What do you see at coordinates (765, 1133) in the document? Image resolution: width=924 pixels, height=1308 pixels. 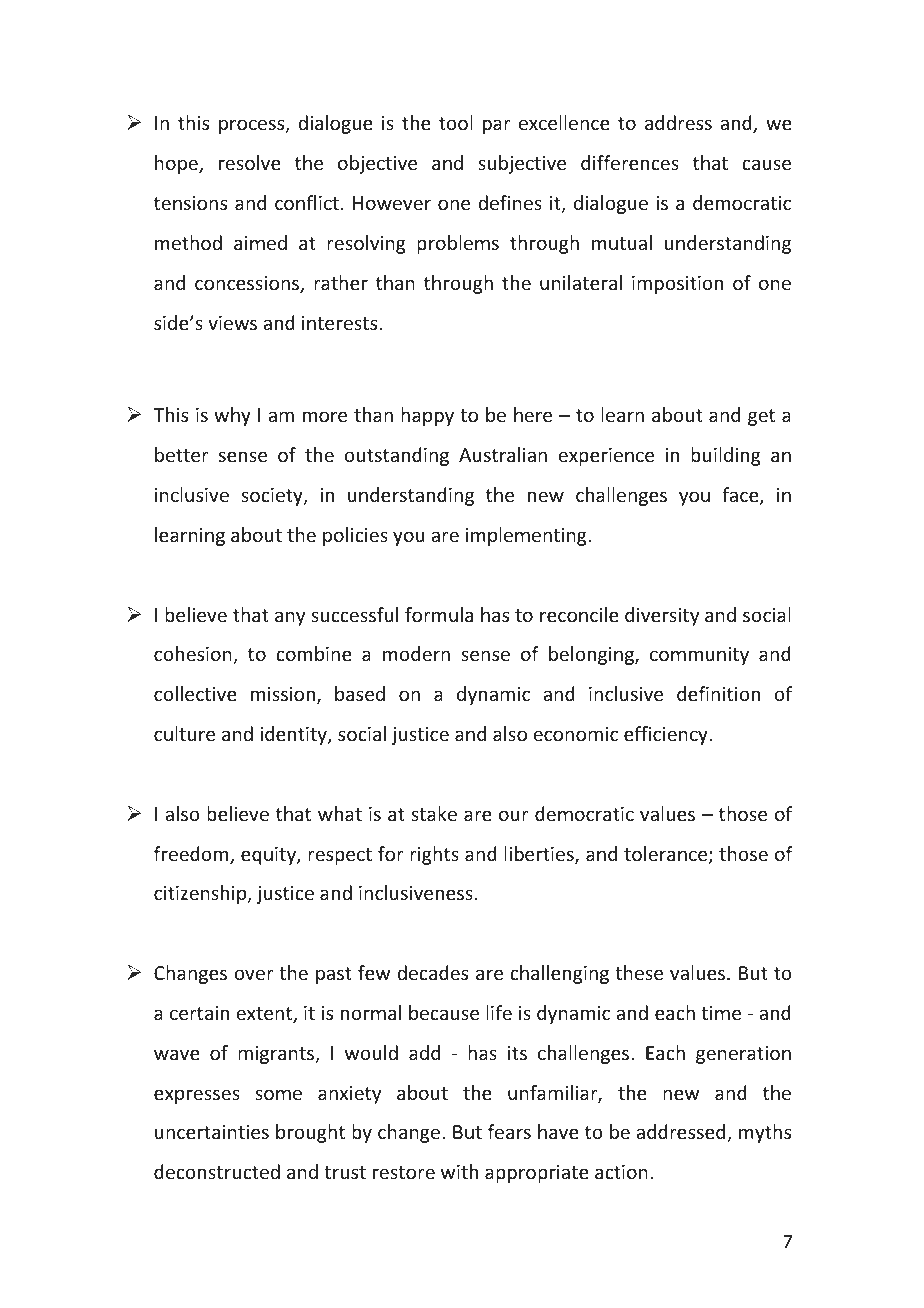 I see `myths` at bounding box center [765, 1133].
